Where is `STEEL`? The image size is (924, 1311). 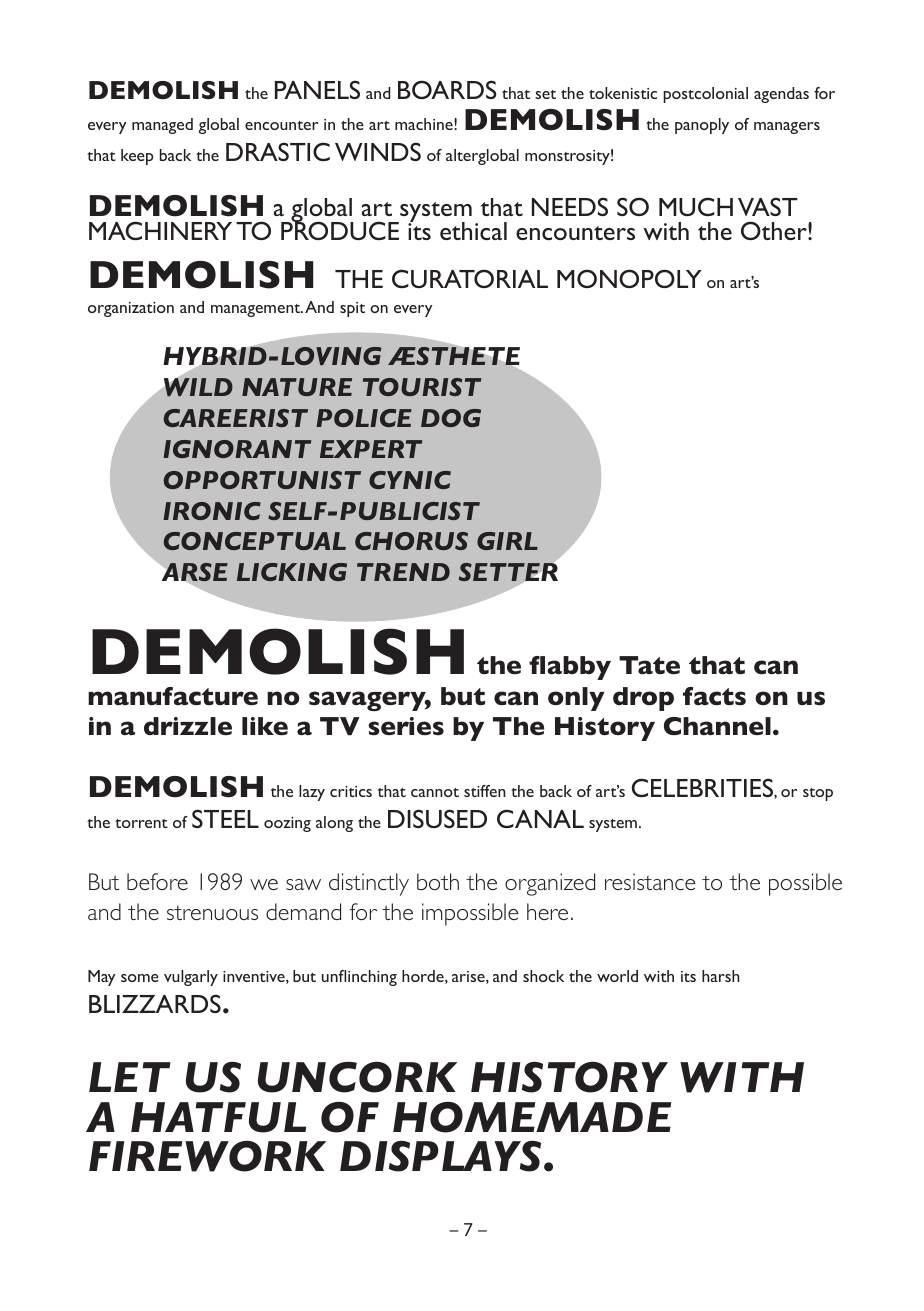 STEEL is located at coordinates (225, 818).
